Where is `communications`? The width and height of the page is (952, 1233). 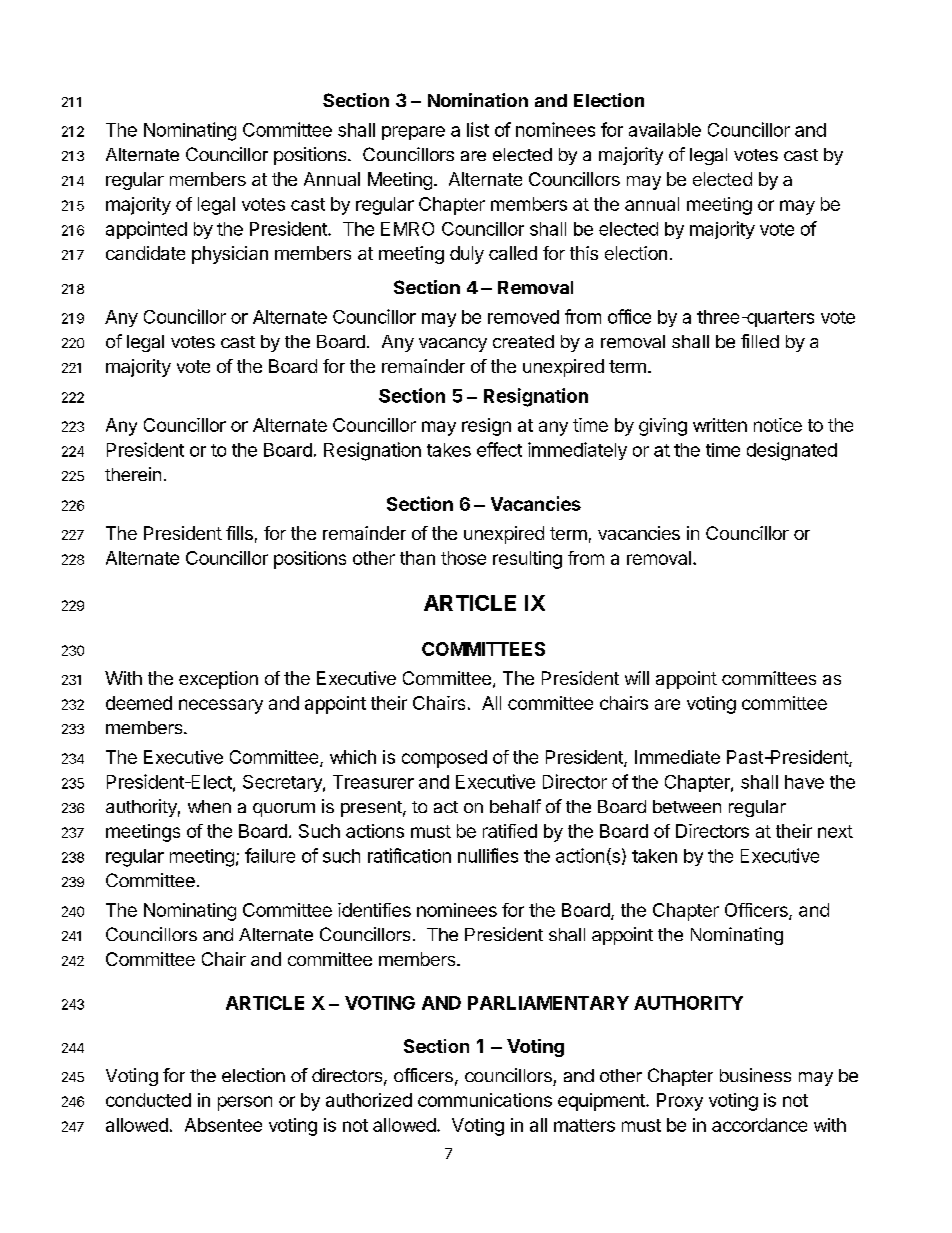 communications is located at coordinates (485, 1100).
